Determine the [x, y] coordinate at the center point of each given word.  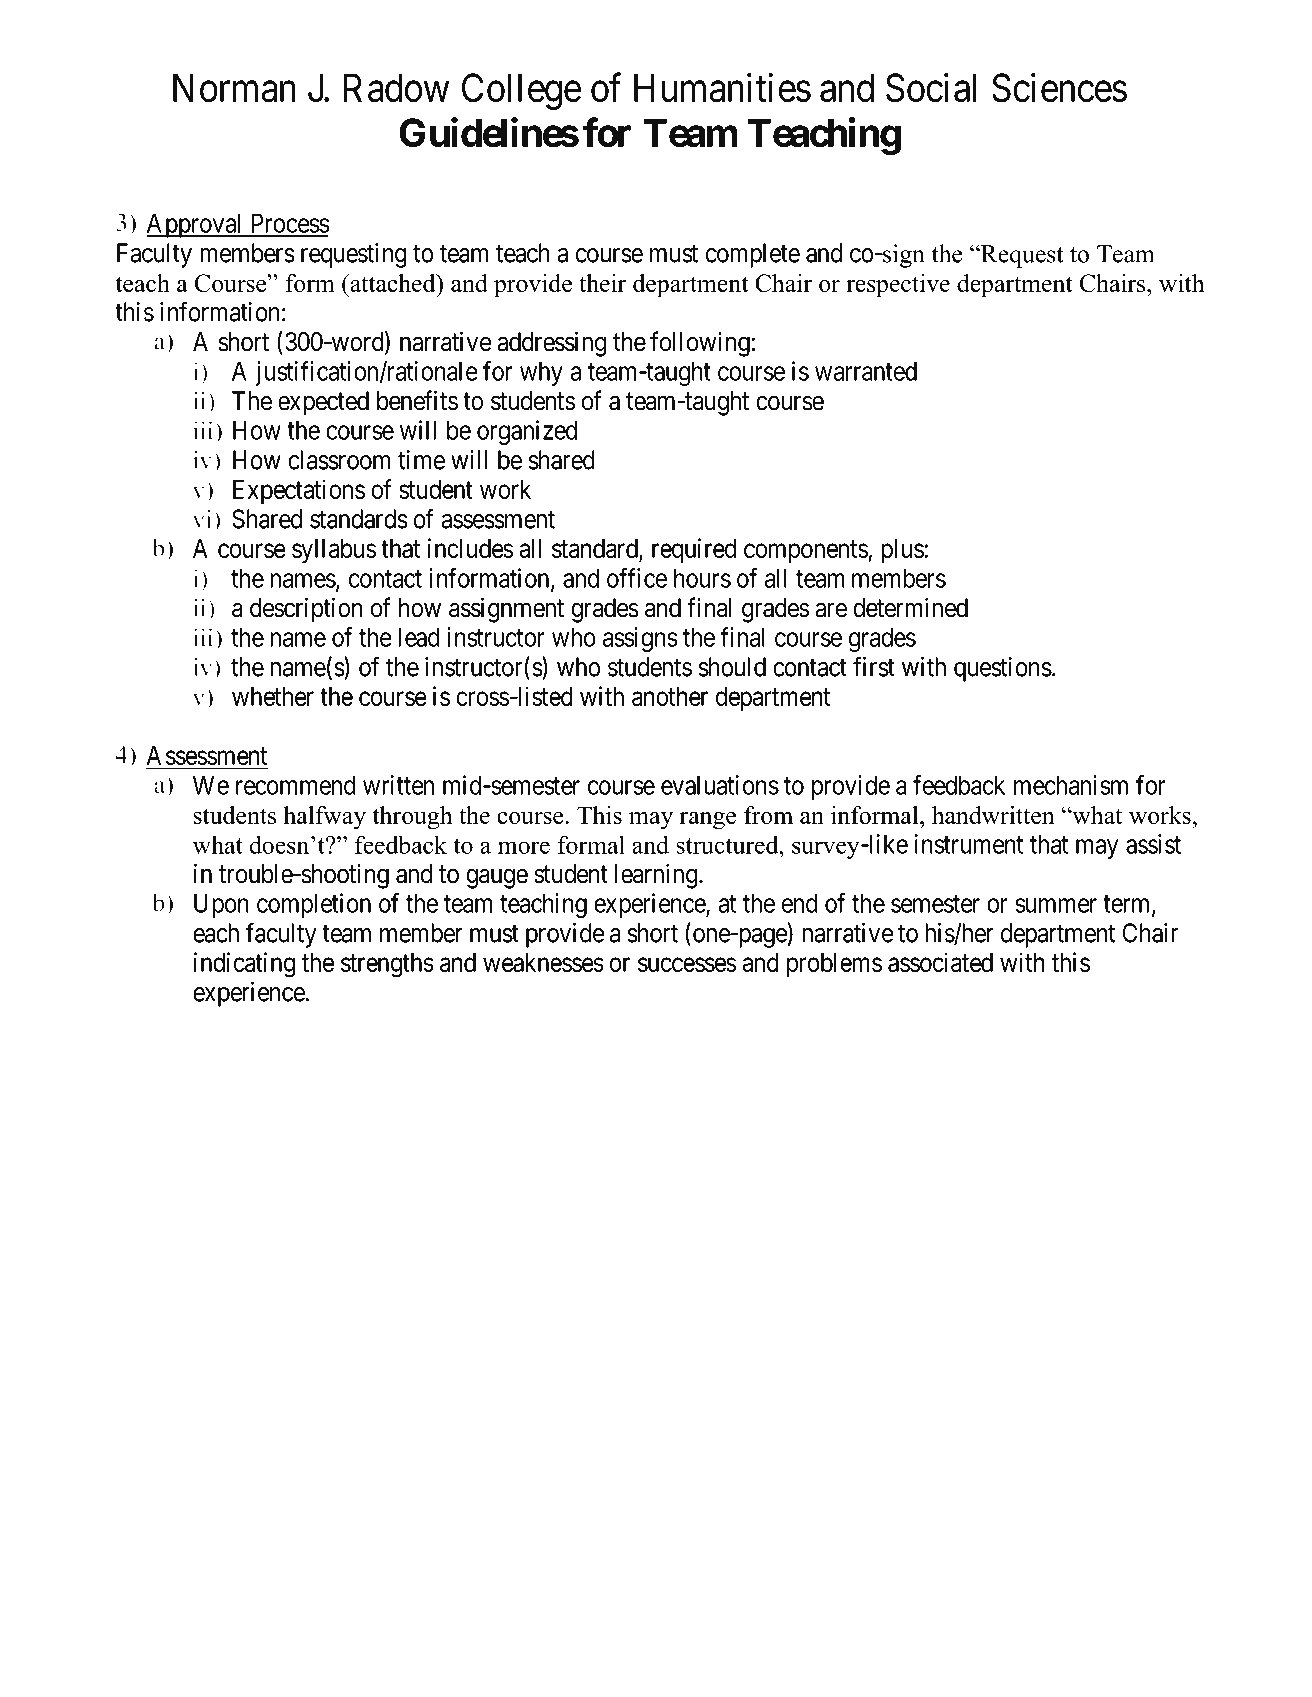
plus [902, 551]
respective [898, 286]
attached [393, 283]
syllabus [334, 551]
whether [273, 696]
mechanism [1071, 785]
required [694, 550]
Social [931, 88]
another [670, 696]
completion [314, 905]
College [521, 91]
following [701, 344]
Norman [234, 88]
